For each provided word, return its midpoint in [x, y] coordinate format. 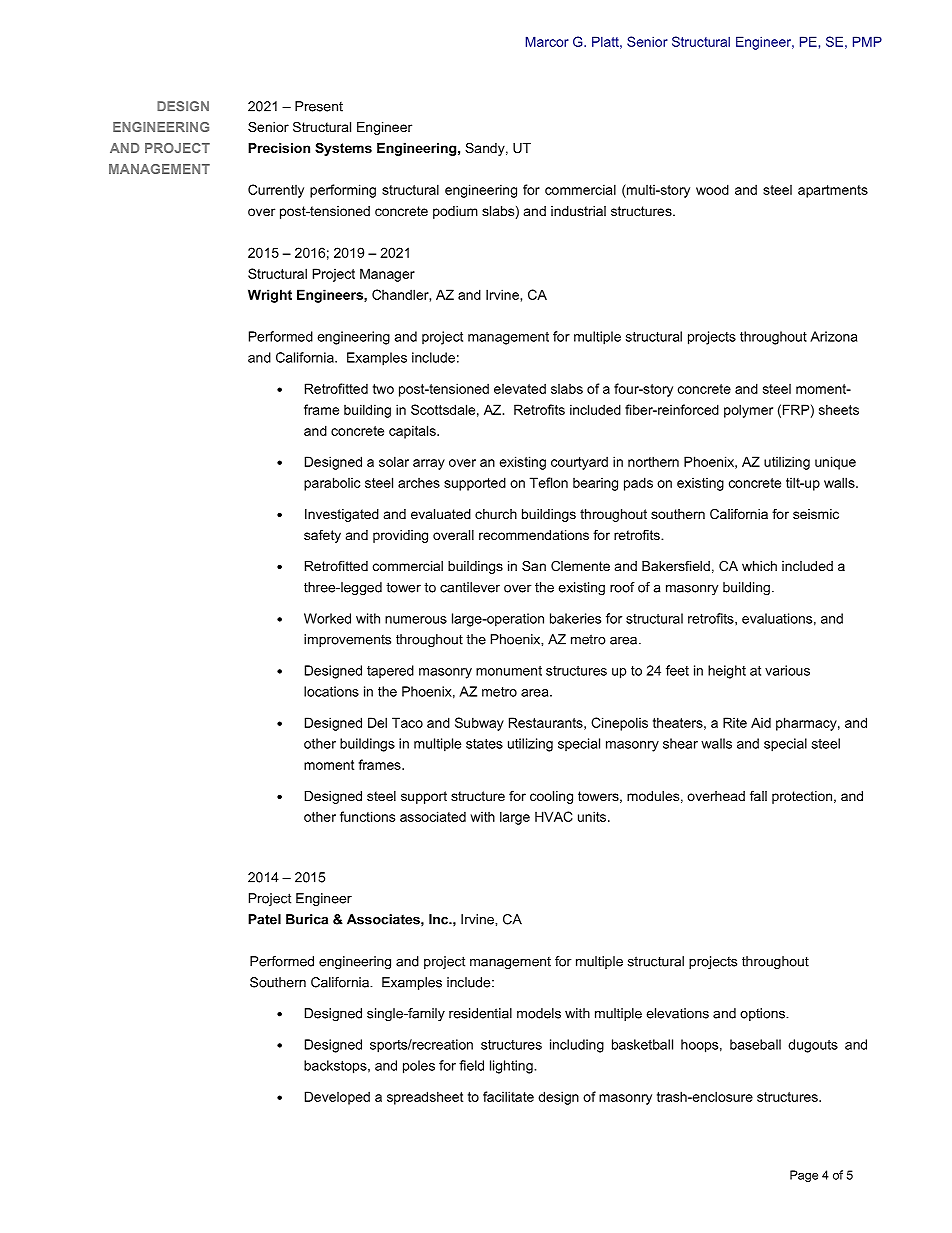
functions [367, 816]
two [383, 389]
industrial [578, 211]
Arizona [833, 336]
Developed [337, 1098]
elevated [520, 388]
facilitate [508, 1096]
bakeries [575, 618]
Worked [327, 618]
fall [758, 796]
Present [319, 106]
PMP [867, 41]
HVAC [554, 816]
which [759, 566]
